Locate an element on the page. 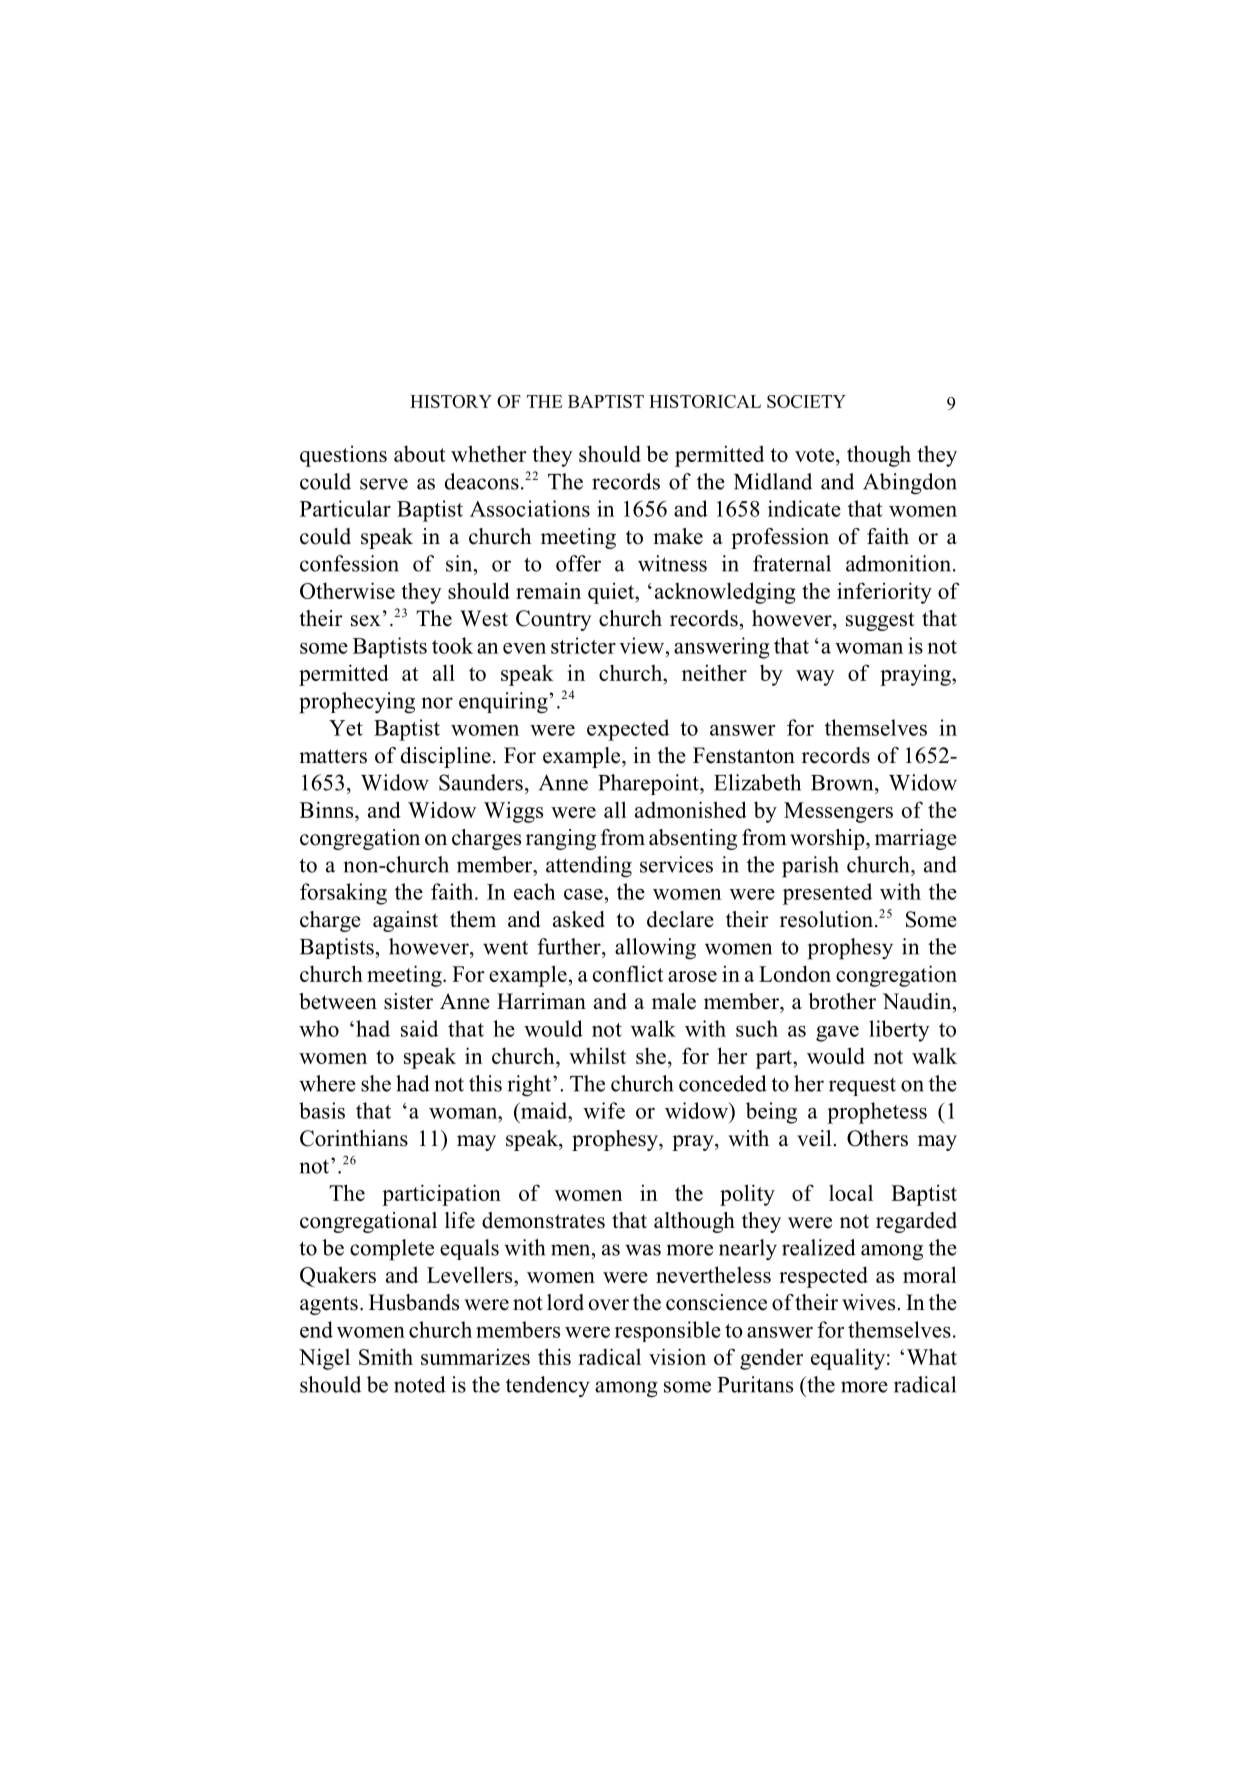  wives is located at coordinates (868, 1302).
